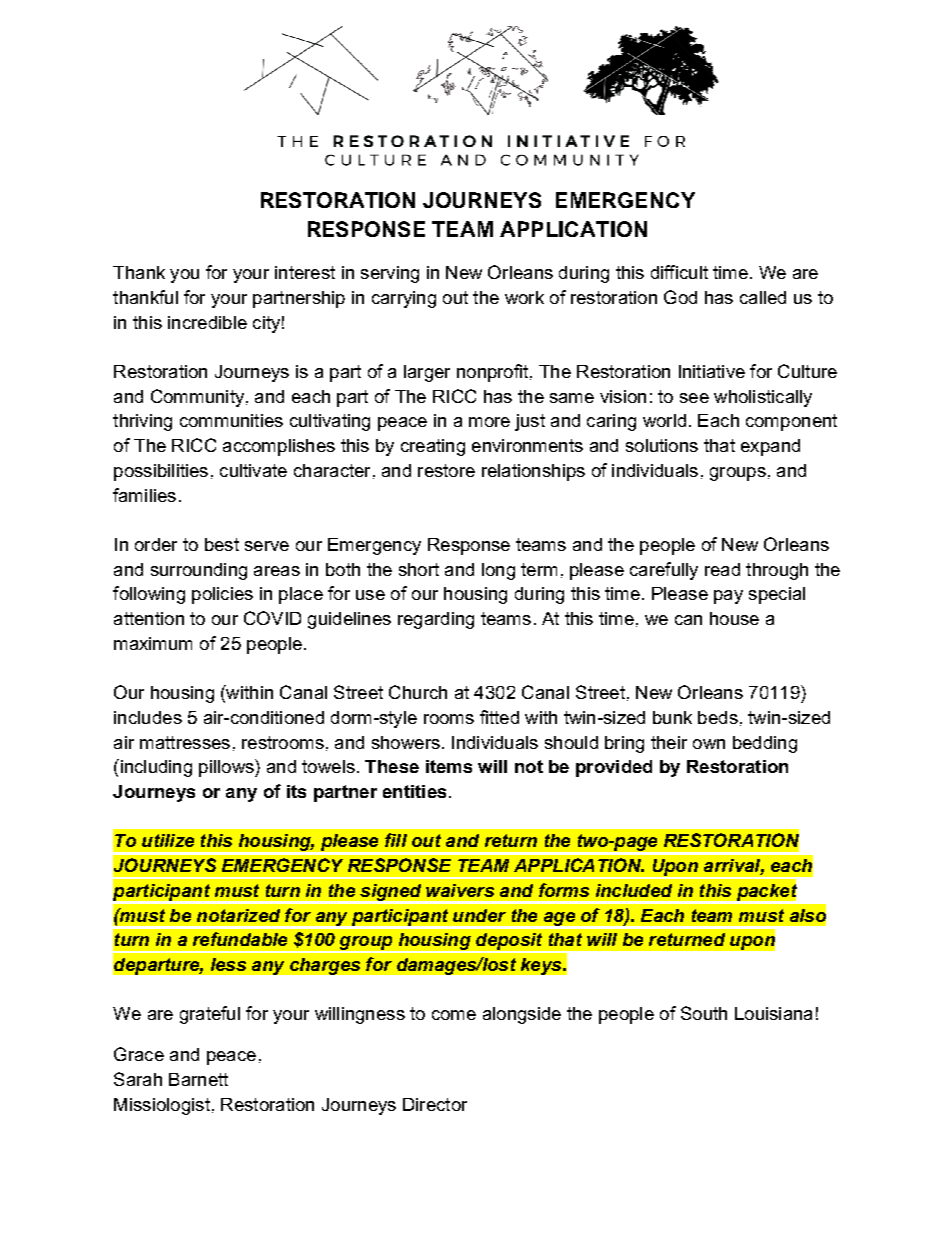 The height and width of the screenshot is (1233, 952). I want to click on work, so click(524, 297).
